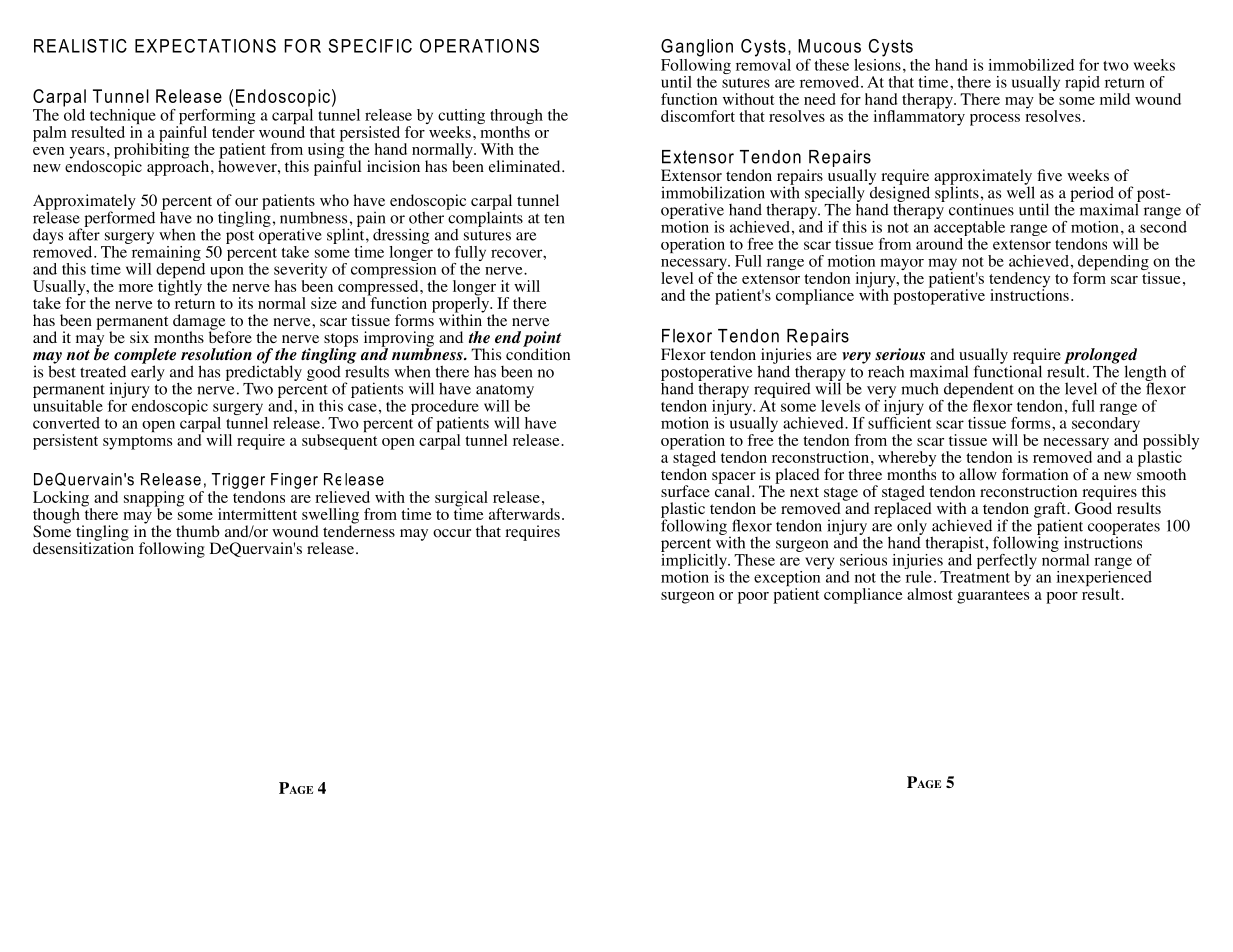  What do you see at coordinates (484, 218) in the page?
I see `complaints` at bounding box center [484, 218].
